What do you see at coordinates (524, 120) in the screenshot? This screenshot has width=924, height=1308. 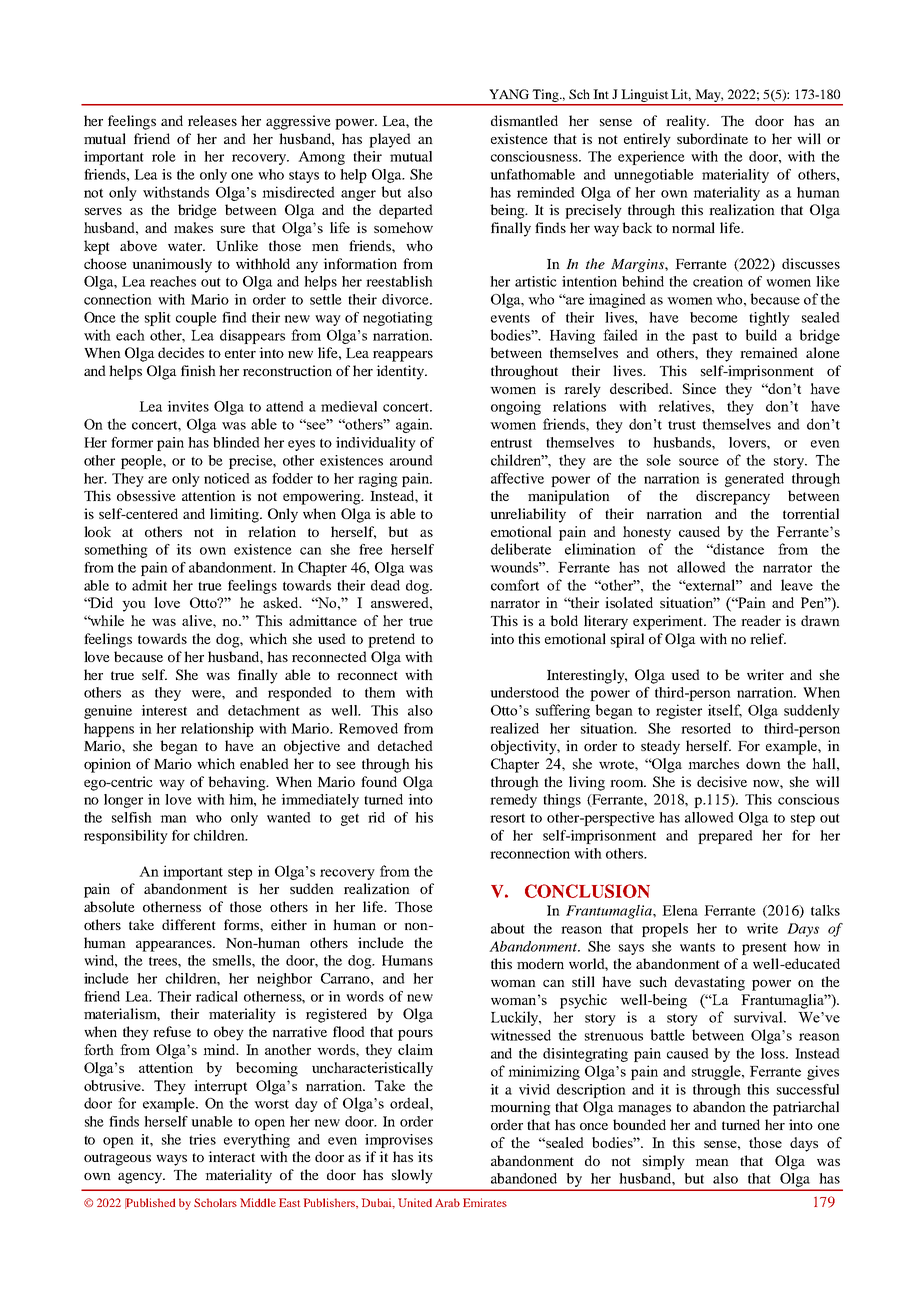 I see `dismantled` at bounding box center [524, 120].
